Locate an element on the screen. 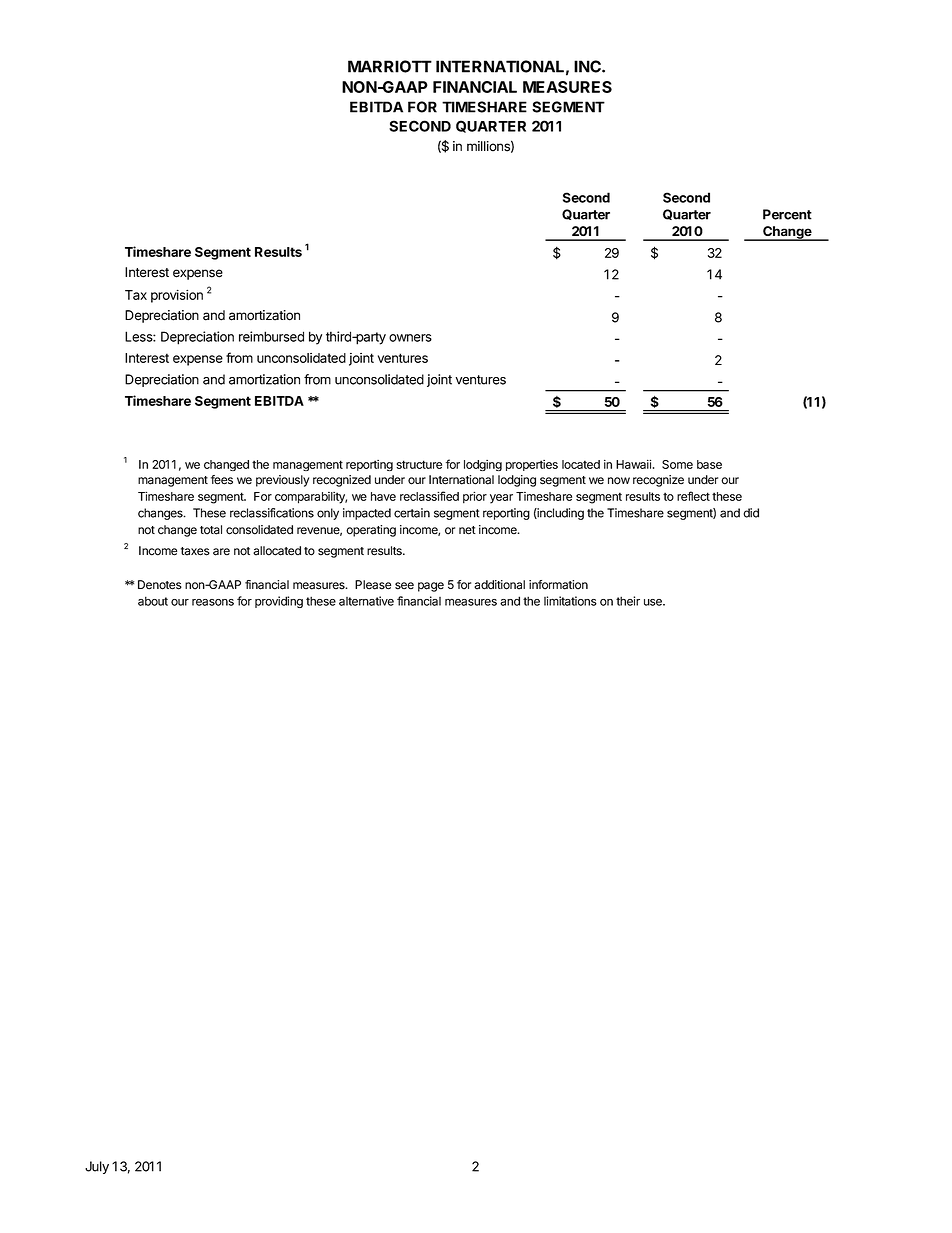 Image resolution: width=952 pixels, height=1233 pixels. Percent is located at coordinates (787, 214).
